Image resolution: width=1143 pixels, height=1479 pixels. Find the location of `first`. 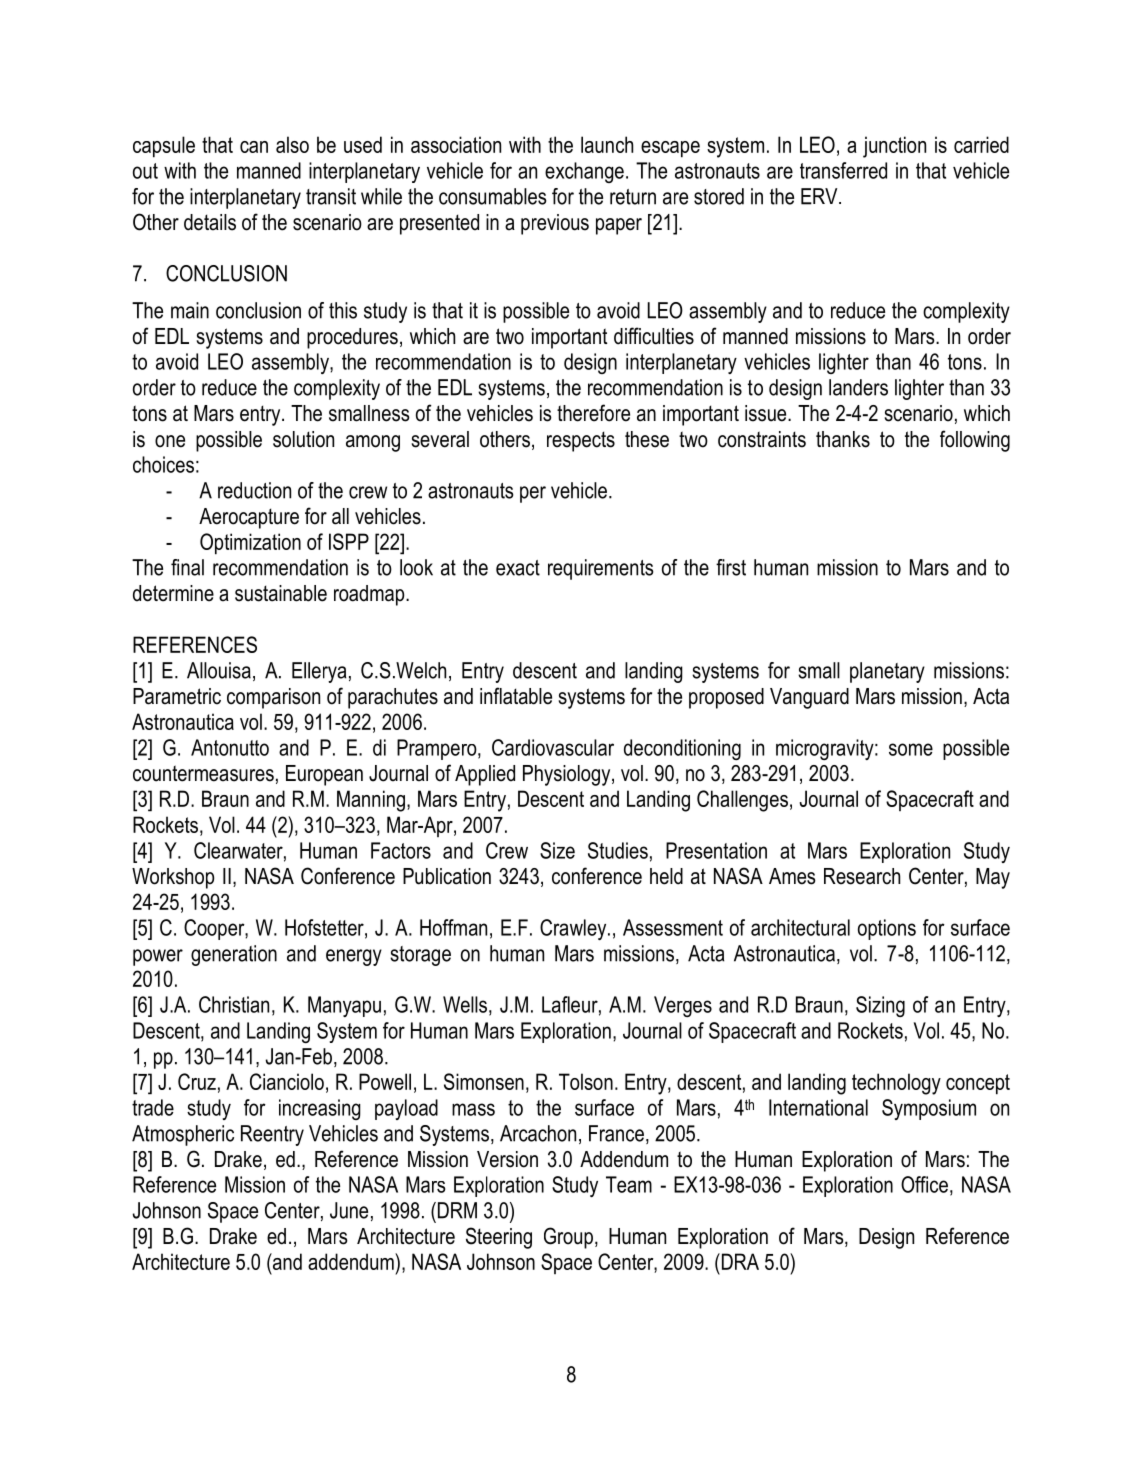

first is located at coordinates (731, 567).
